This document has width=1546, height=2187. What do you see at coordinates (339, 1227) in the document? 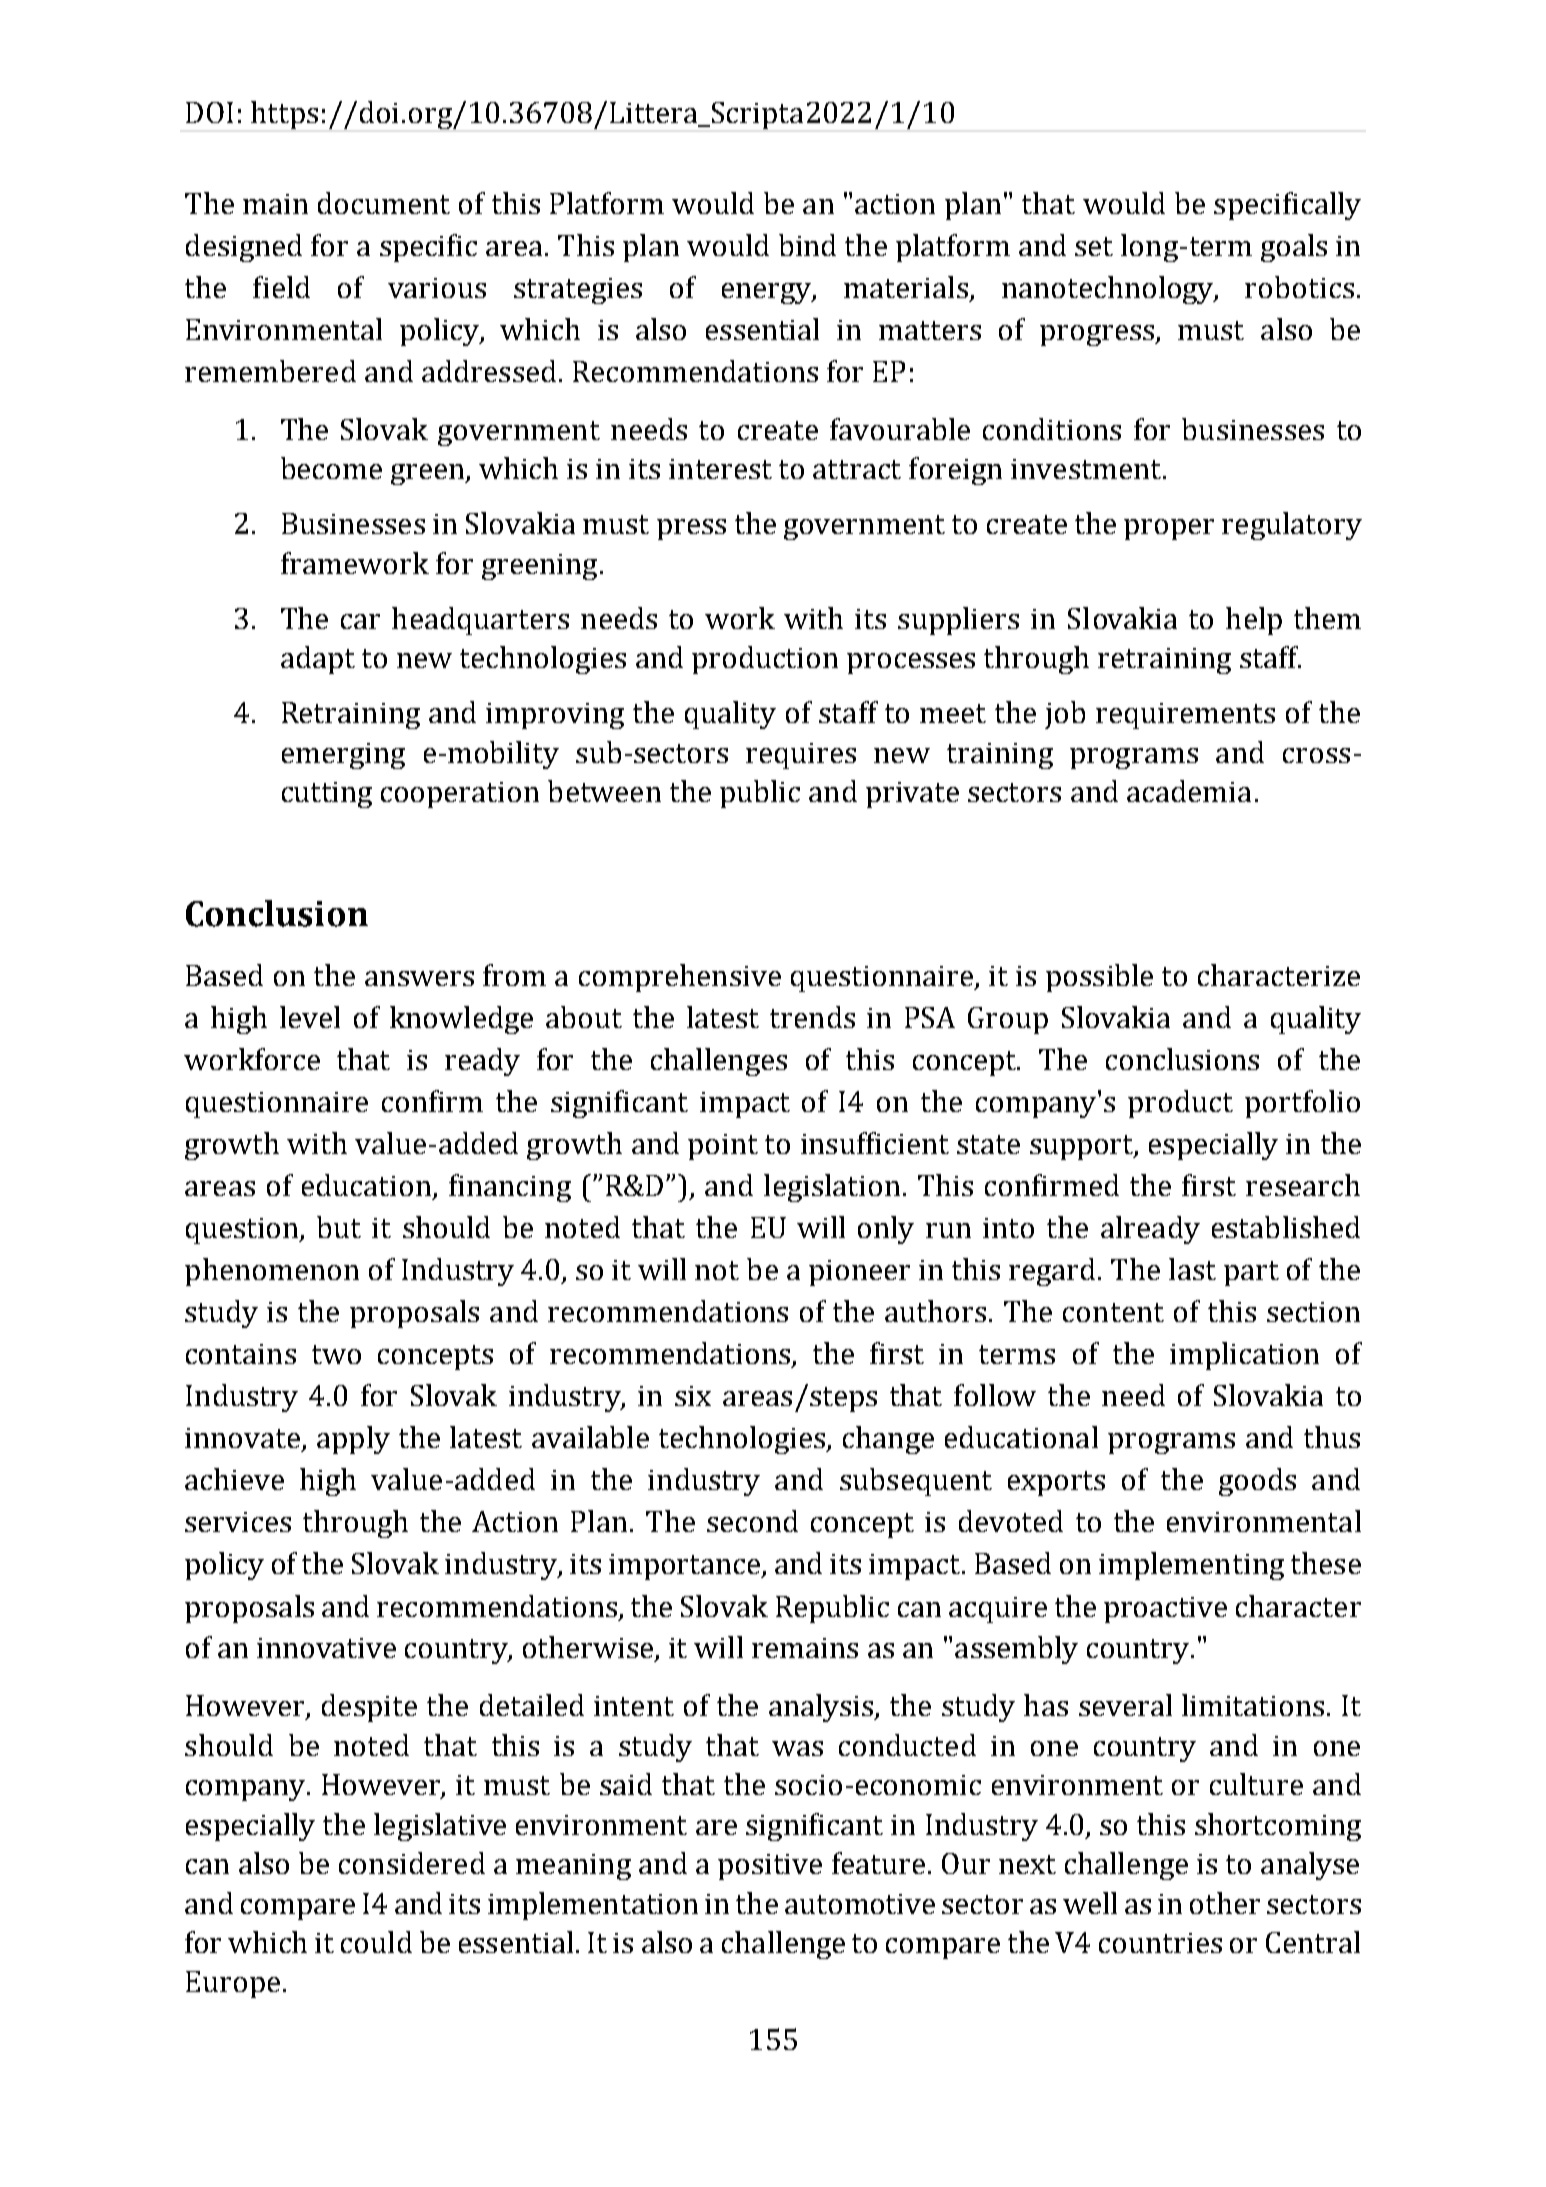
I see `but` at bounding box center [339, 1227].
